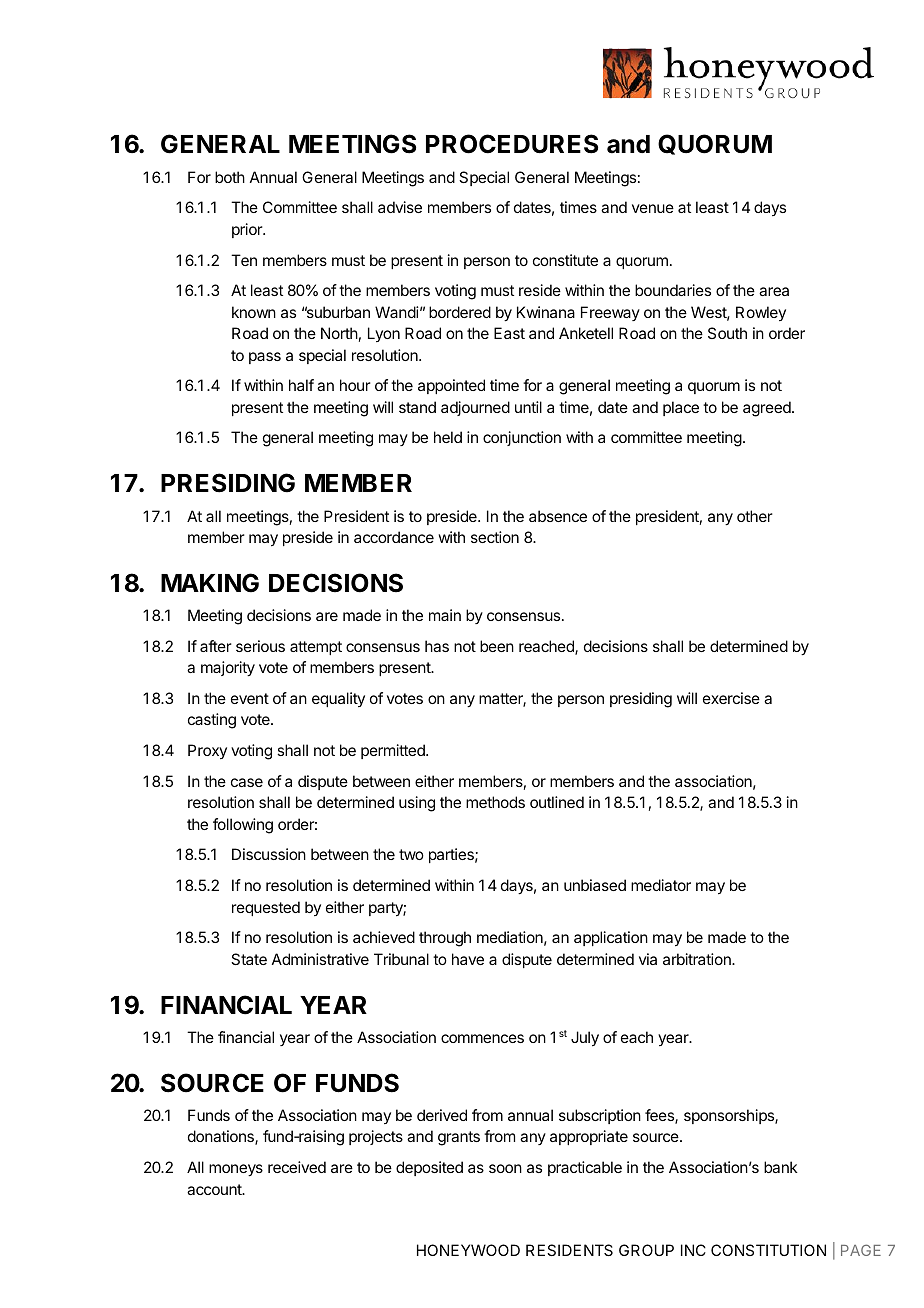  I want to click on both, so click(230, 177).
